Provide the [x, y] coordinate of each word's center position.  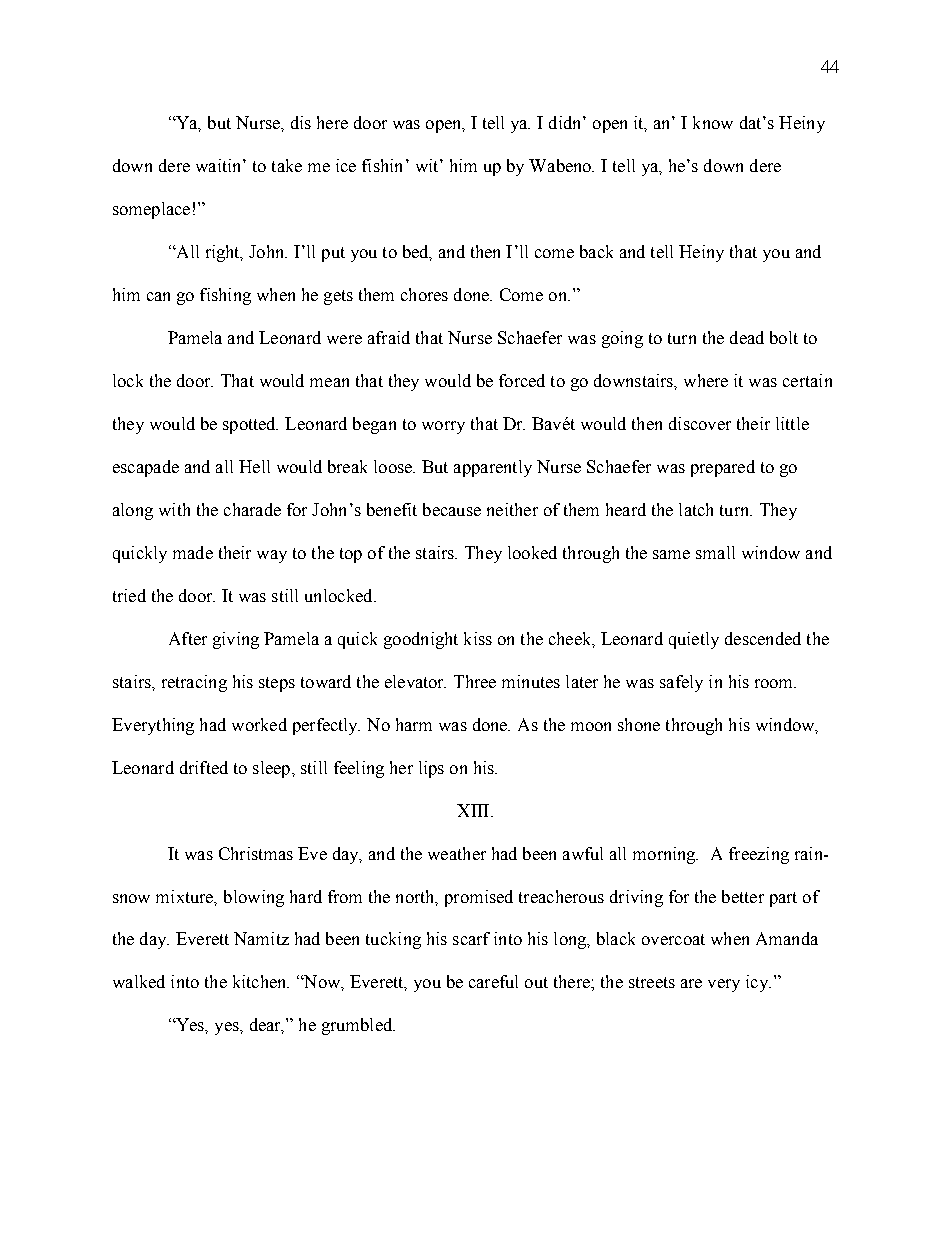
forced [522, 380]
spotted [250, 425]
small [715, 552]
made [193, 552]
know [713, 122]
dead [747, 337]
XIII [474, 810]
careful [493, 981]
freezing [759, 855]
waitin [220, 165]
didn [566, 122]
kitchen [261, 981]
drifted [204, 767]
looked [532, 552]
